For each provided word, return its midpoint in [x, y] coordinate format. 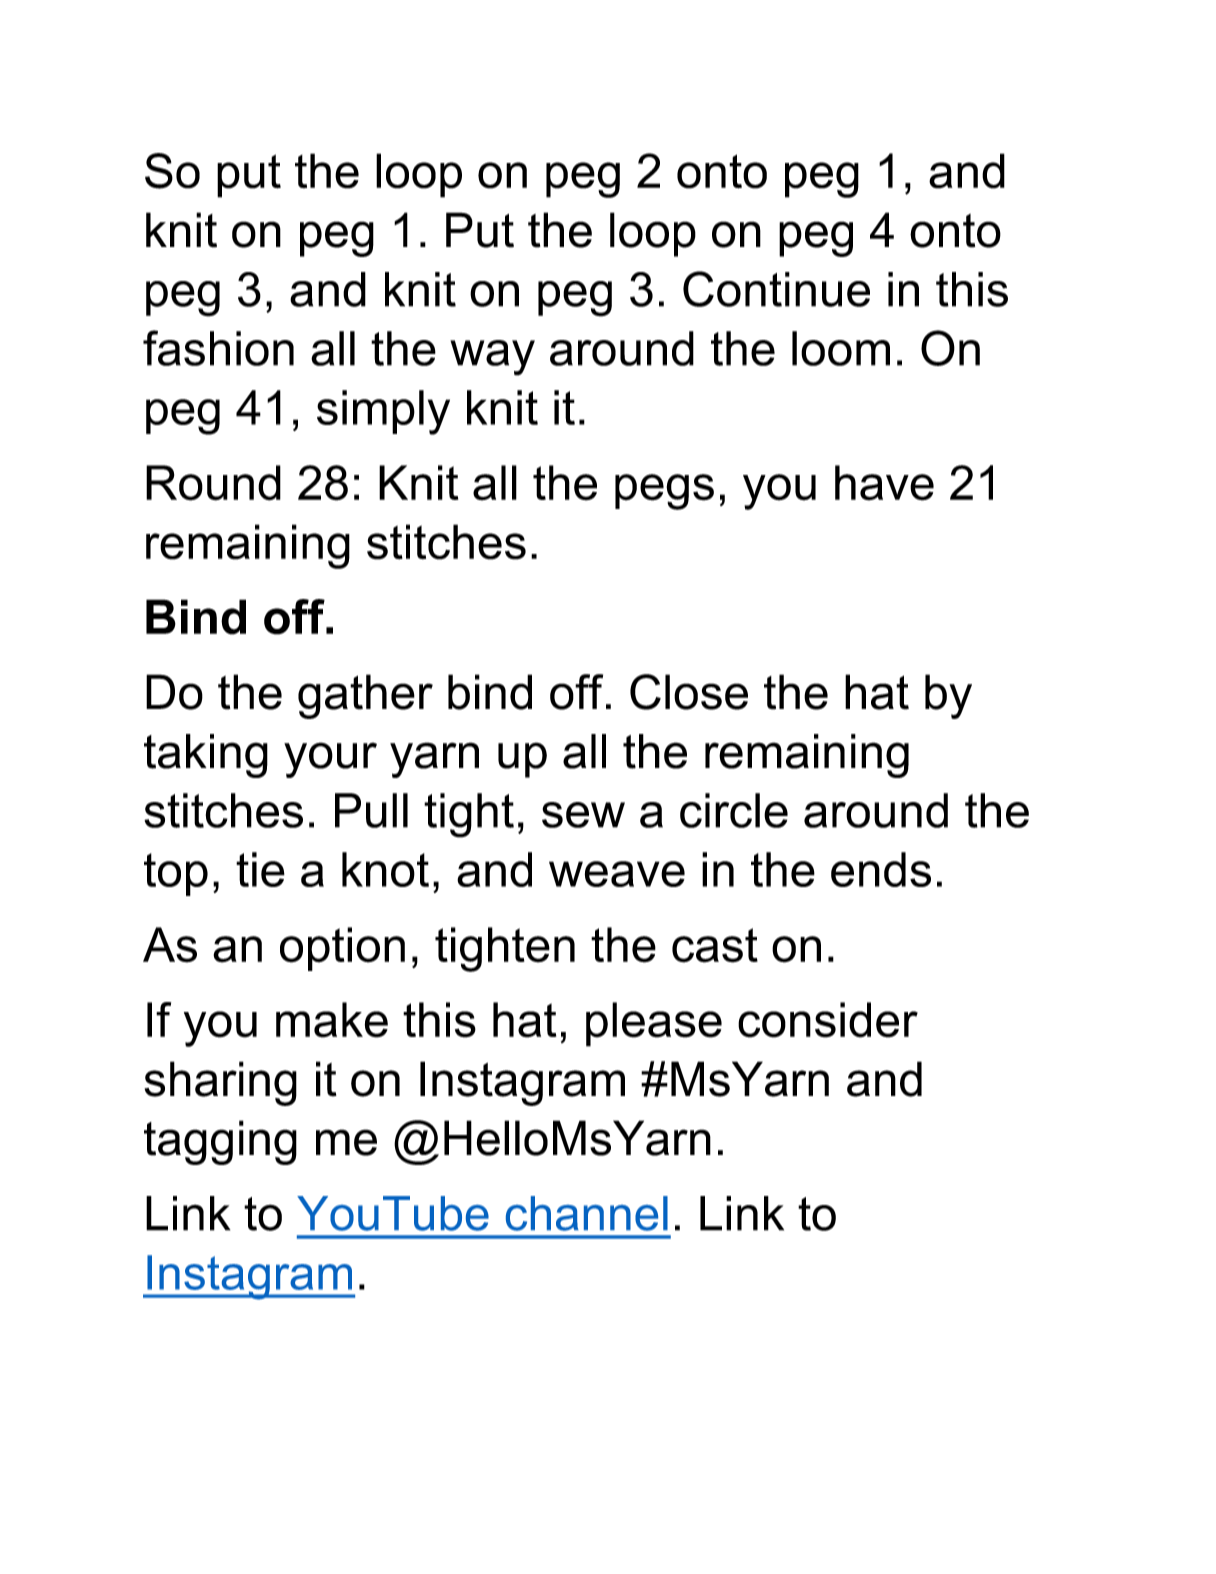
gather [365, 696]
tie [260, 869]
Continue [776, 289]
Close [689, 692]
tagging [220, 1142]
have [884, 483]
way [492, 358]
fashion [218, 348]
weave [617, 874]
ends [881, 869]
